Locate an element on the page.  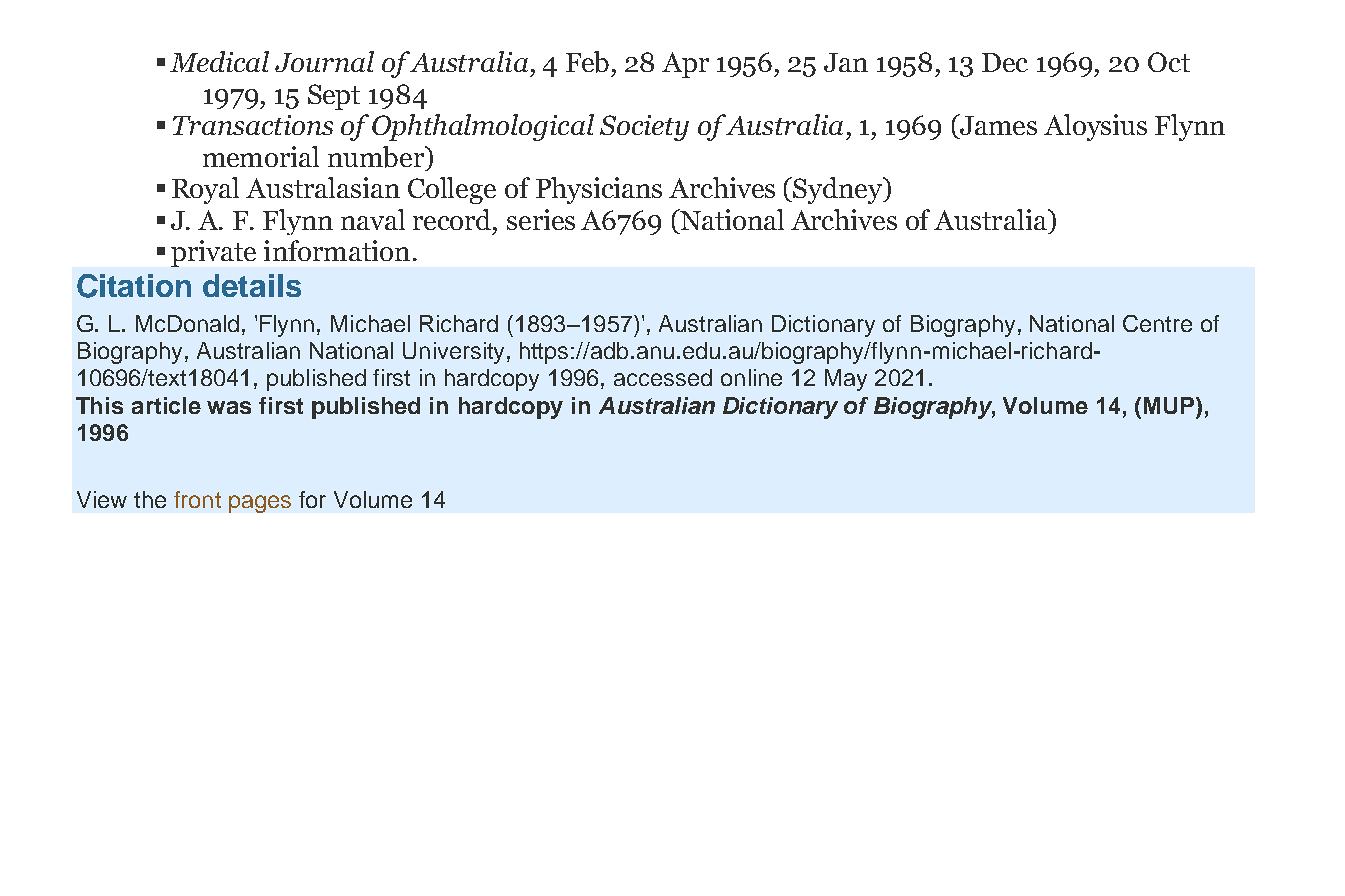
Centre is located at coordinates (1157, 323).
